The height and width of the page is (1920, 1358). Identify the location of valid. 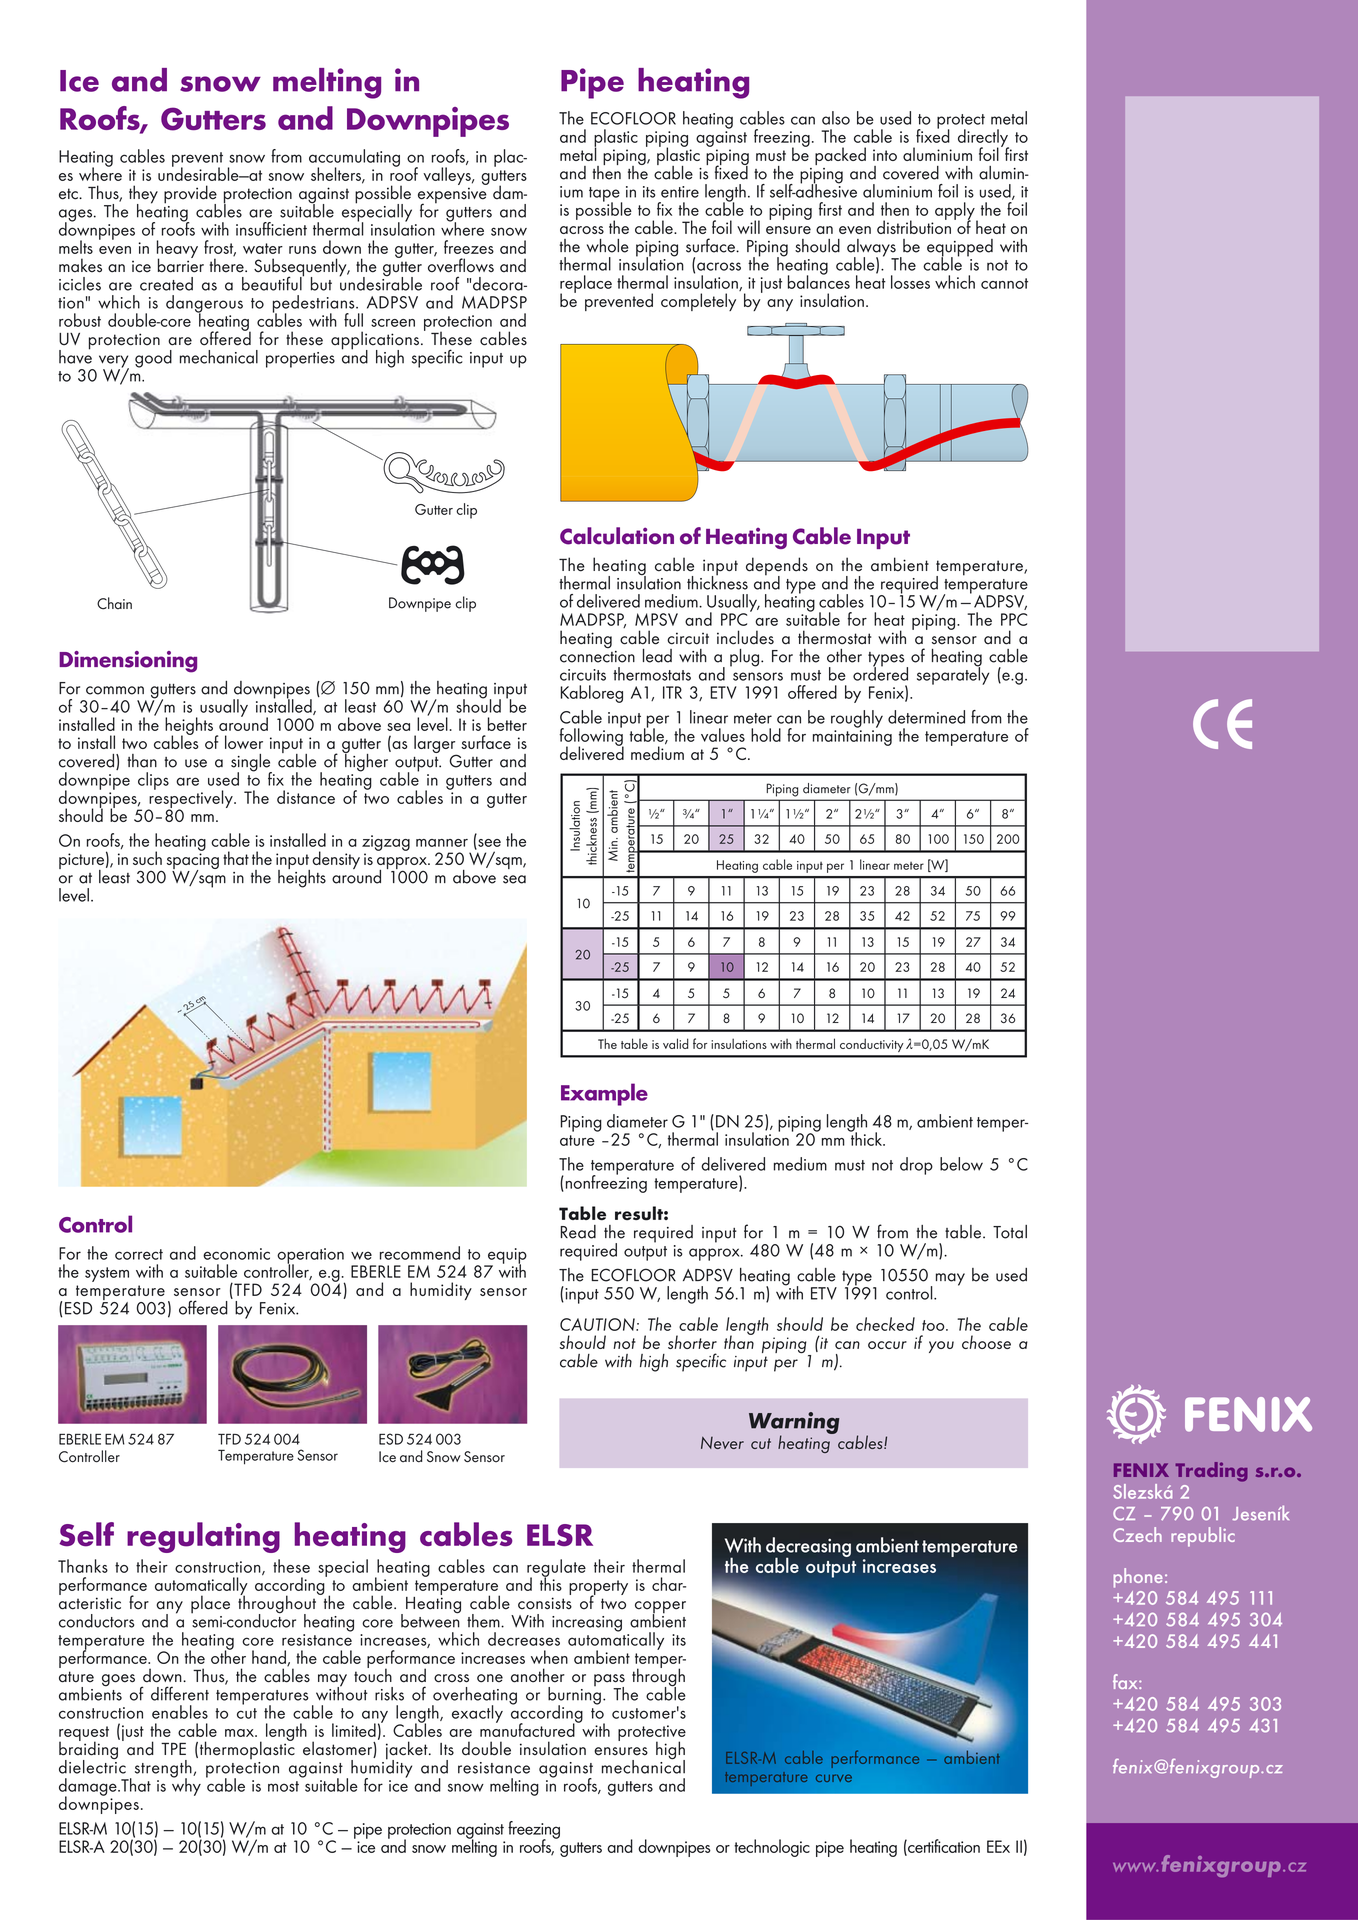
(675, 1043).
